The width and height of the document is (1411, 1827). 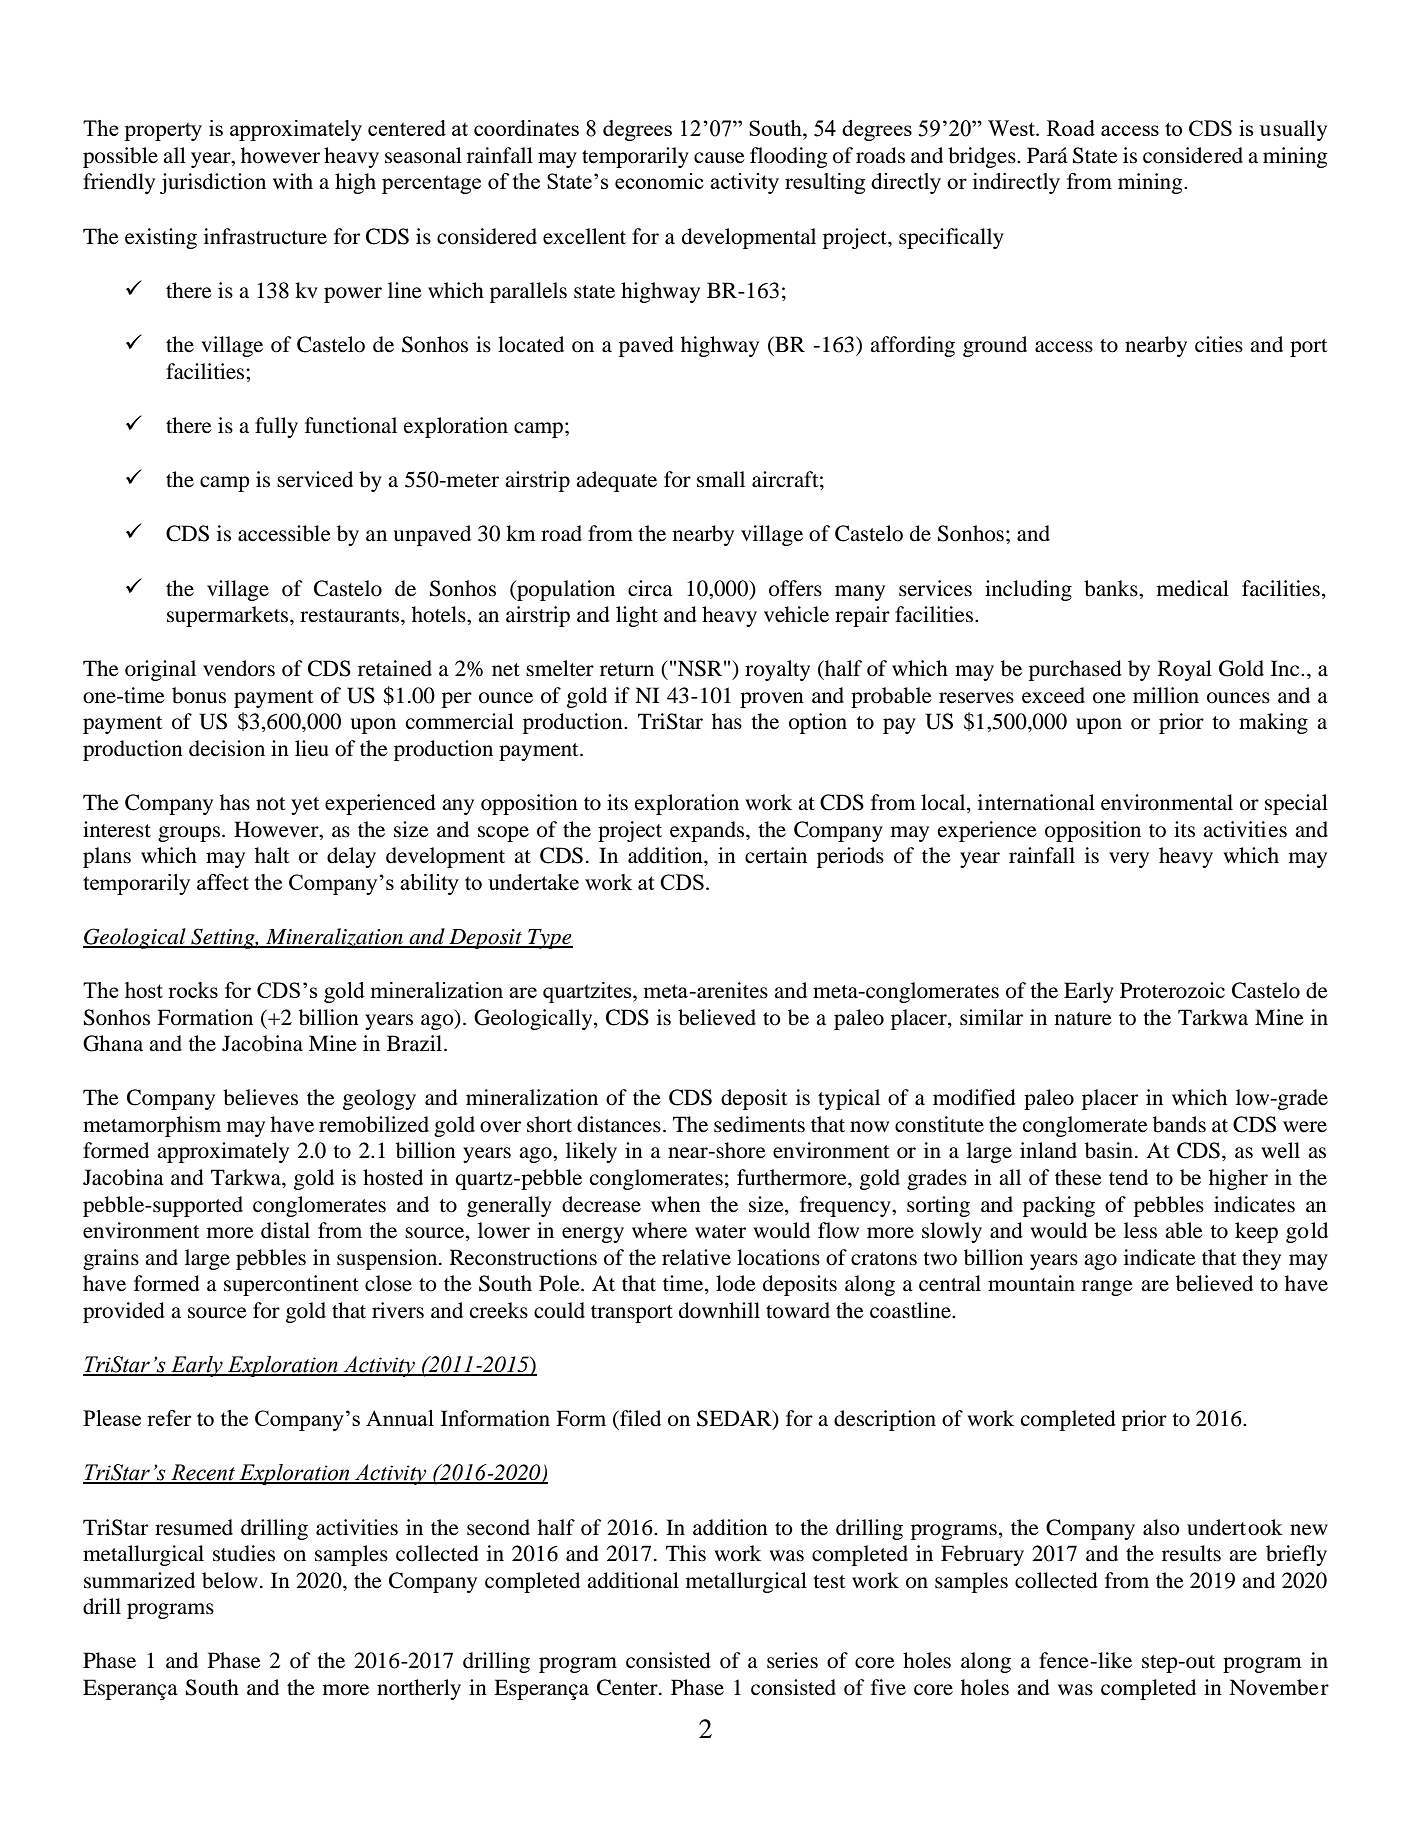 What do you see at coordinates (1107, 1288) in the document?
I see `range` at bounding box center [1107, 1288].
